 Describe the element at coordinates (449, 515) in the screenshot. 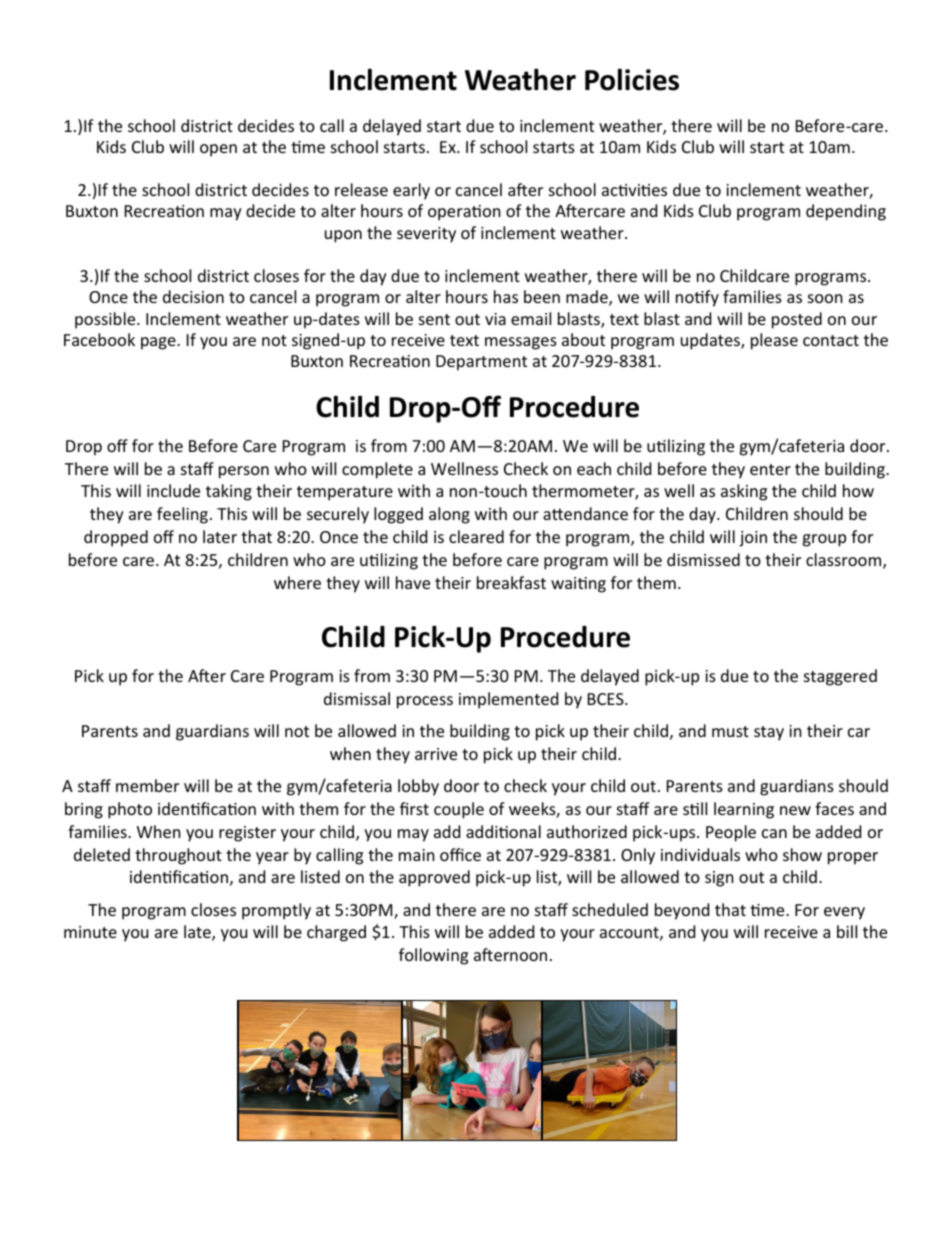

I see `along` at that location.
